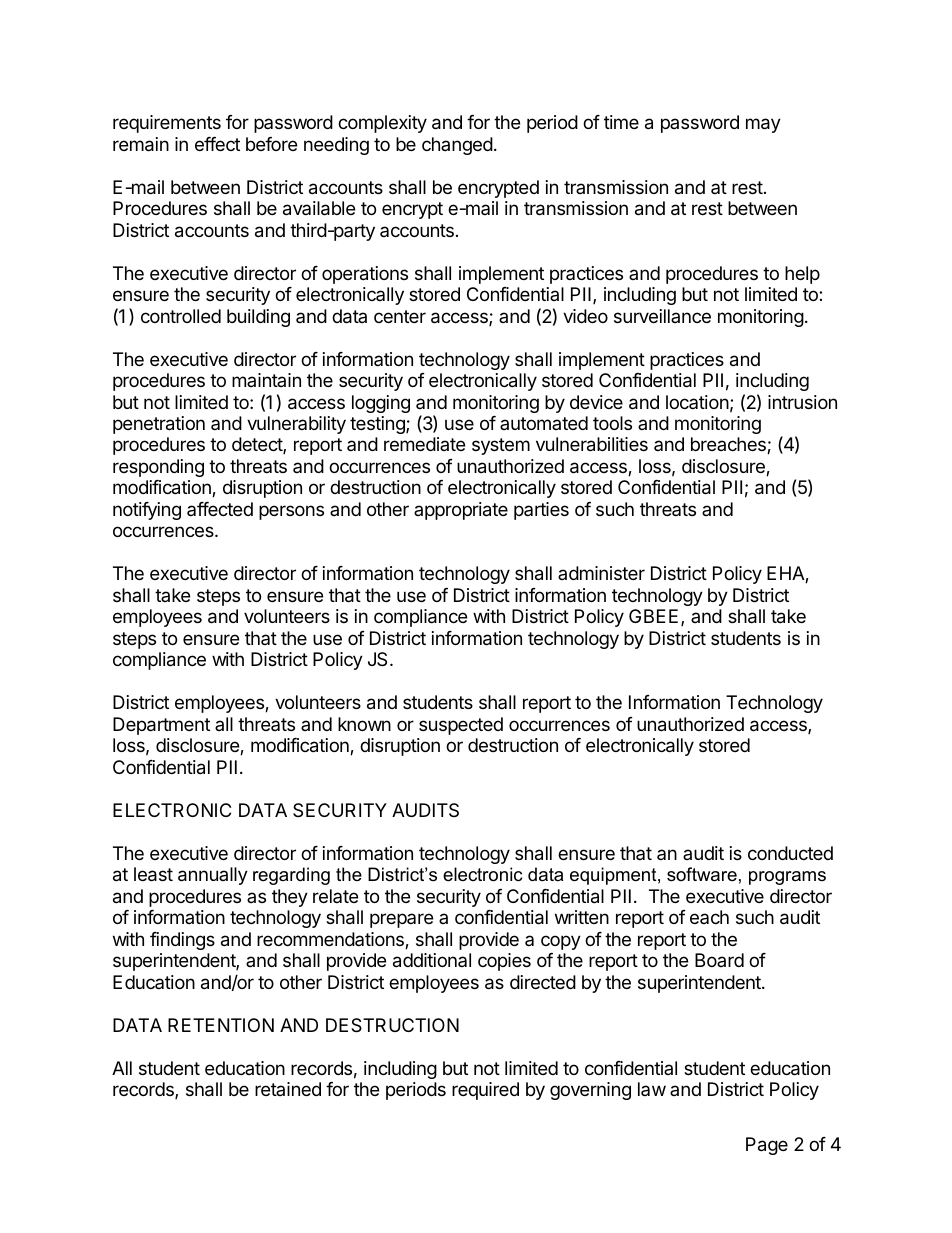  Describe the element at coordinates (697, 402) in the image. I see `location` at that location.
